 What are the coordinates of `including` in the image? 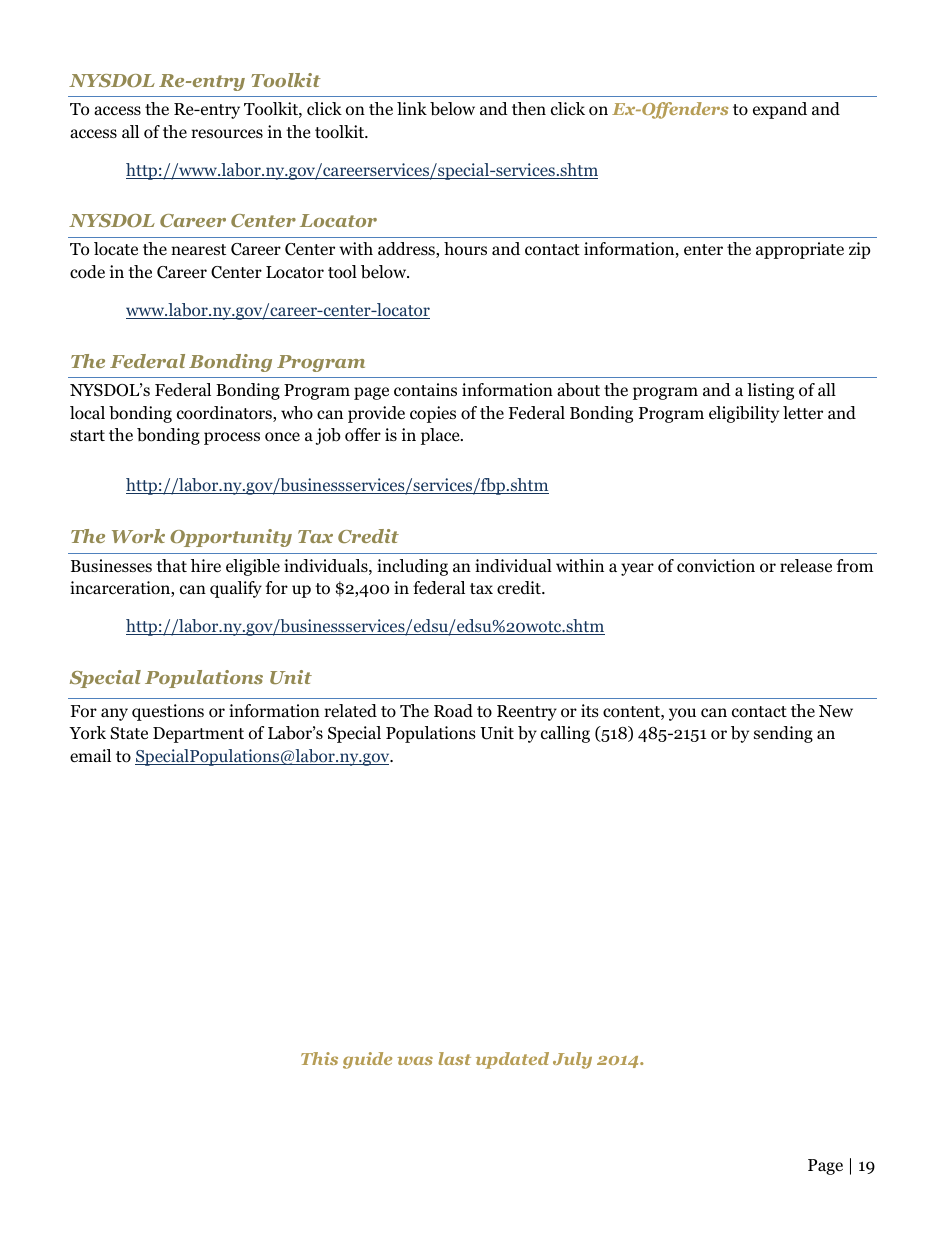 It's located at (412, 567).
